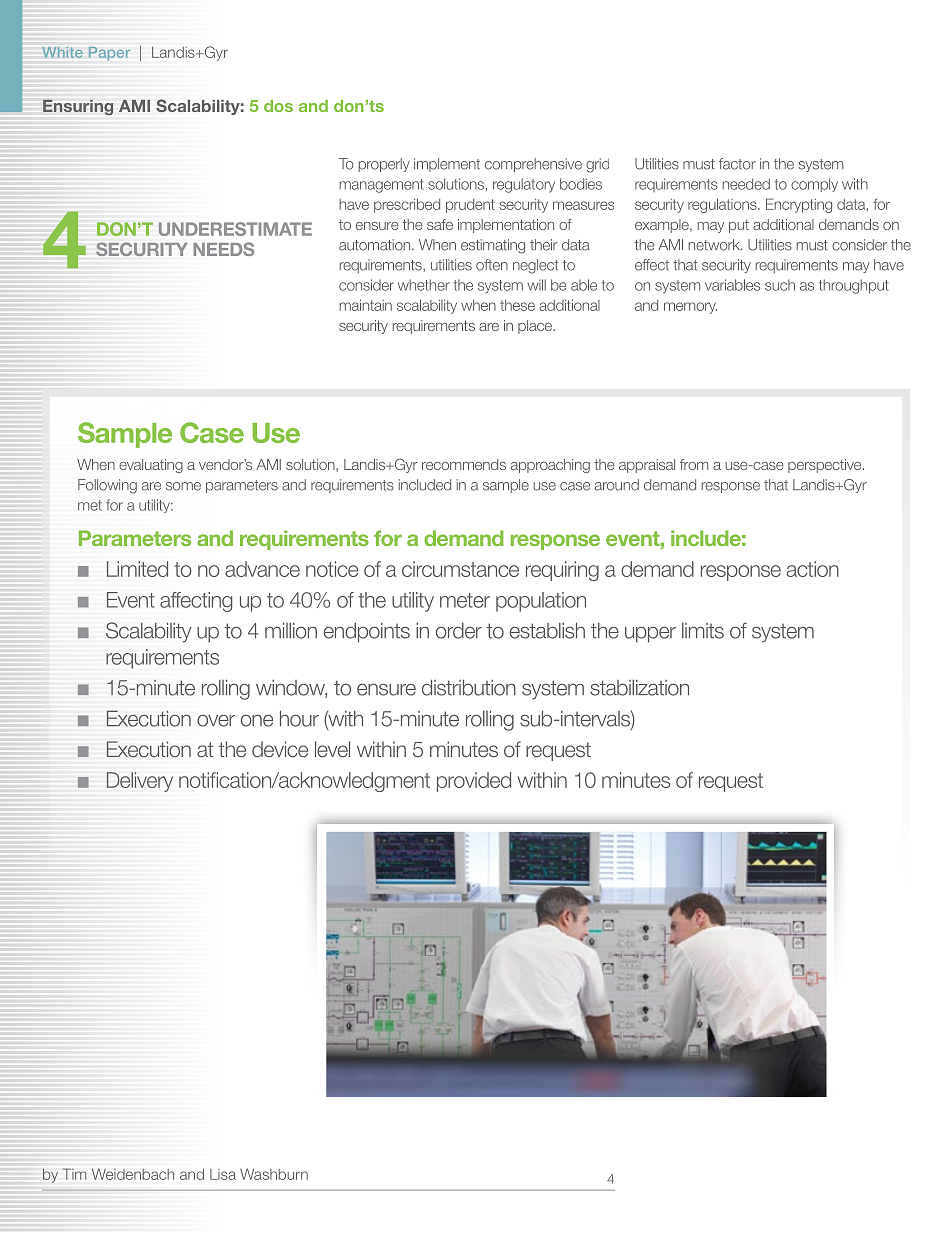 This image has height=1233, width=952. Describe the element at coordinates (151, 466) in the image. I see `evaluating` at that location.
